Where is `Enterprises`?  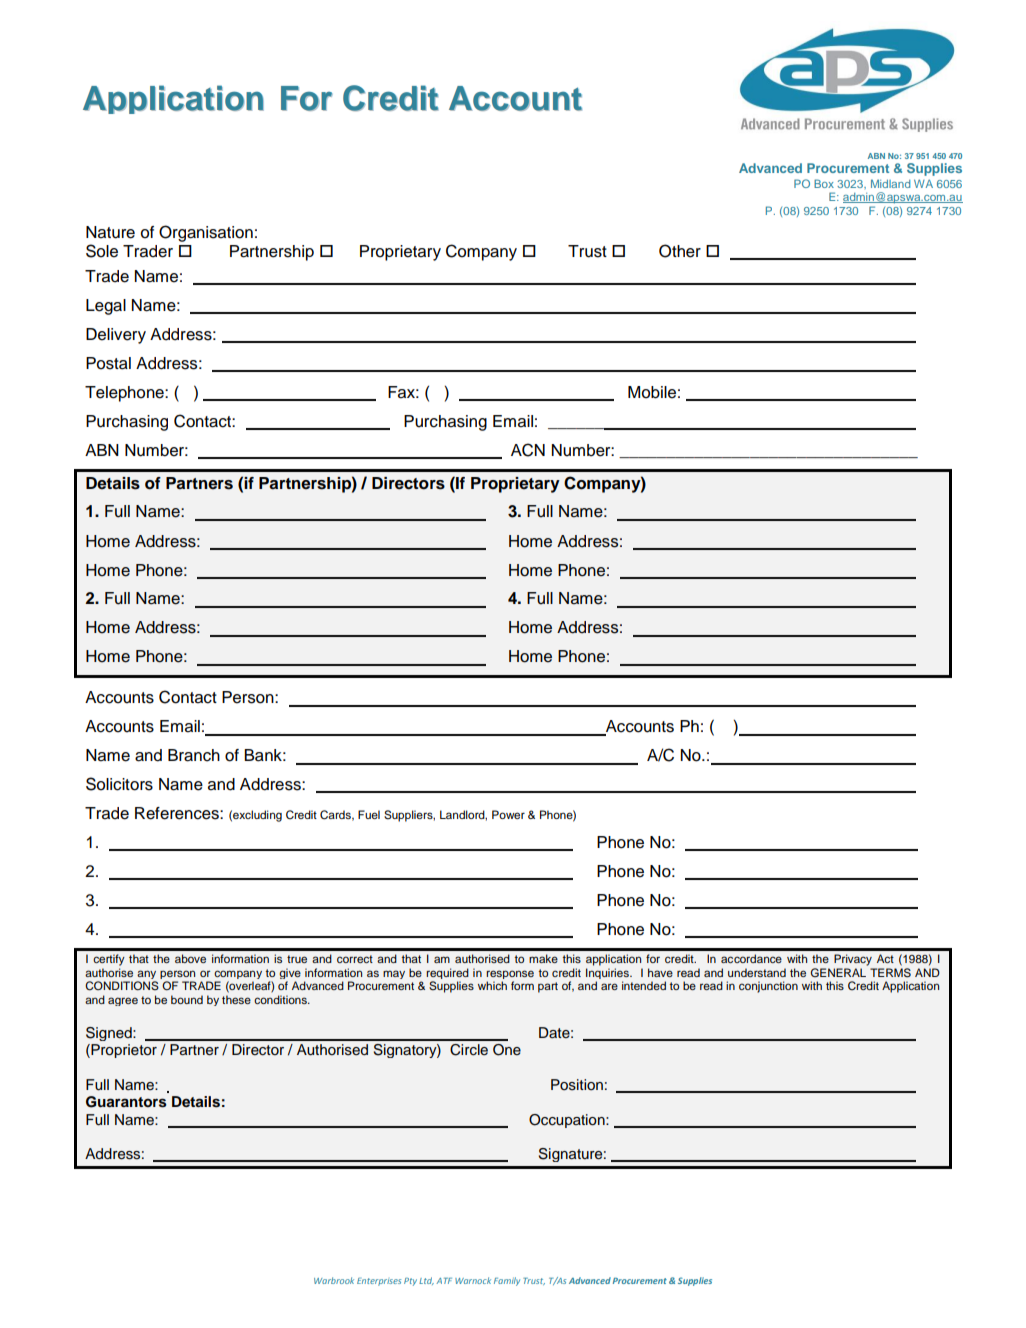
Enterprises is located at coordinates (379, 1282).
